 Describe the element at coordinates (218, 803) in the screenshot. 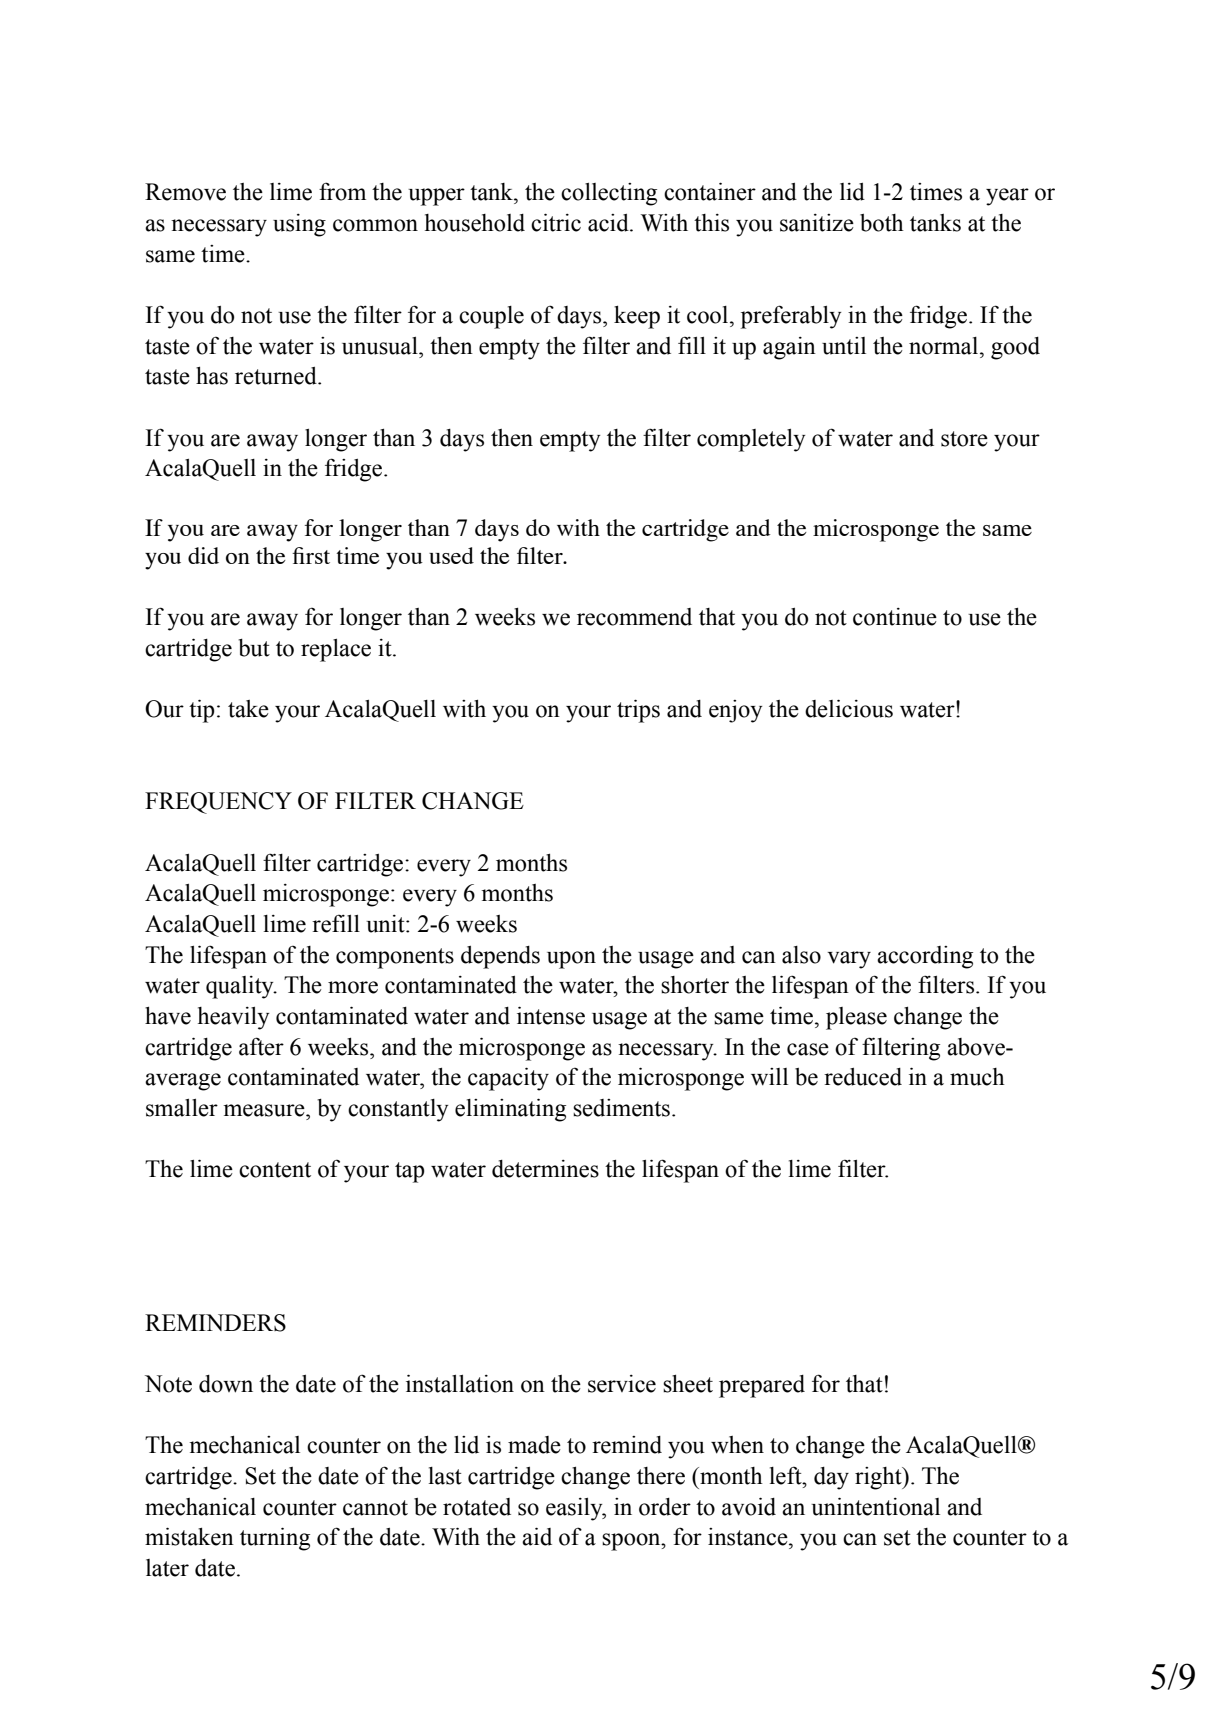

I see `FREQUENCY` at that location.
